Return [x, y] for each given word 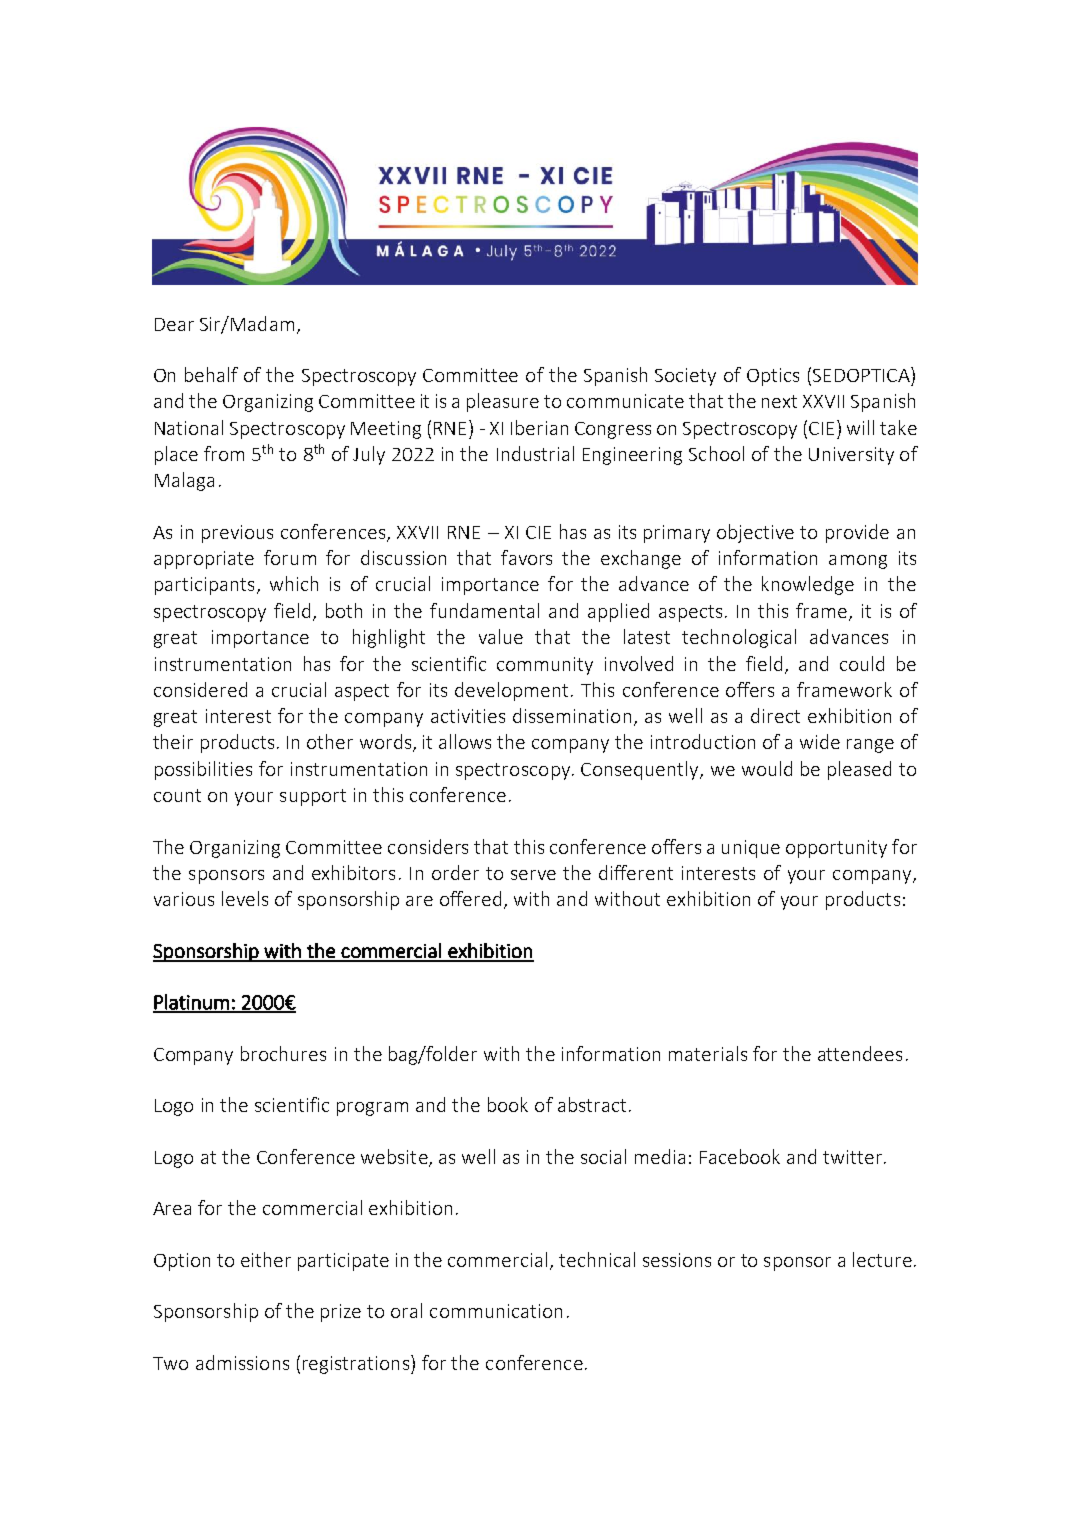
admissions [242, 1362]
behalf [211, 374]
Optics [773, 377]
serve [533, 875]
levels [245, 898]
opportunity [836, 849]
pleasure [503, 402]
